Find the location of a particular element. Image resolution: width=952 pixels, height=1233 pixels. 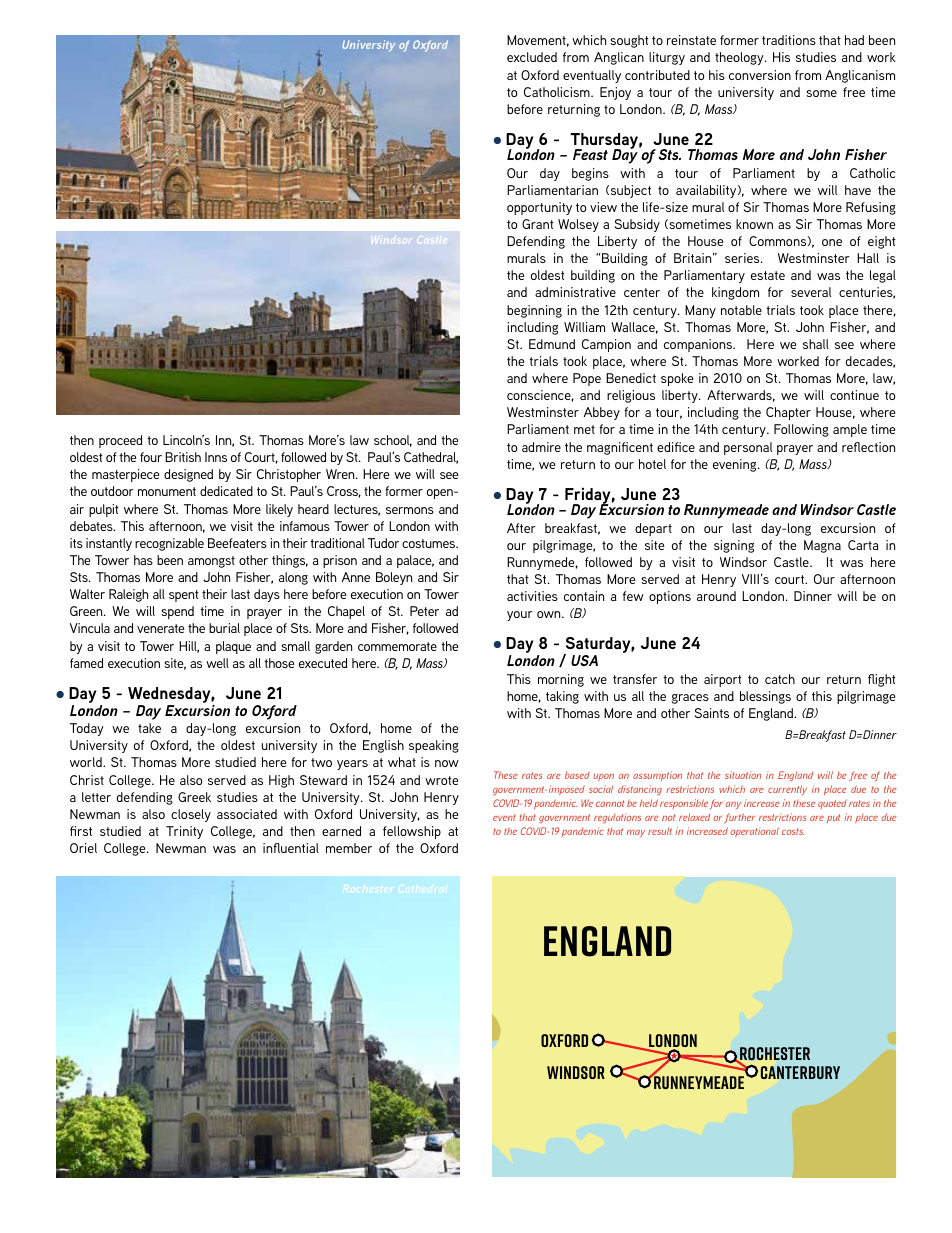

recognizable is located at coordinates (169, 544).
